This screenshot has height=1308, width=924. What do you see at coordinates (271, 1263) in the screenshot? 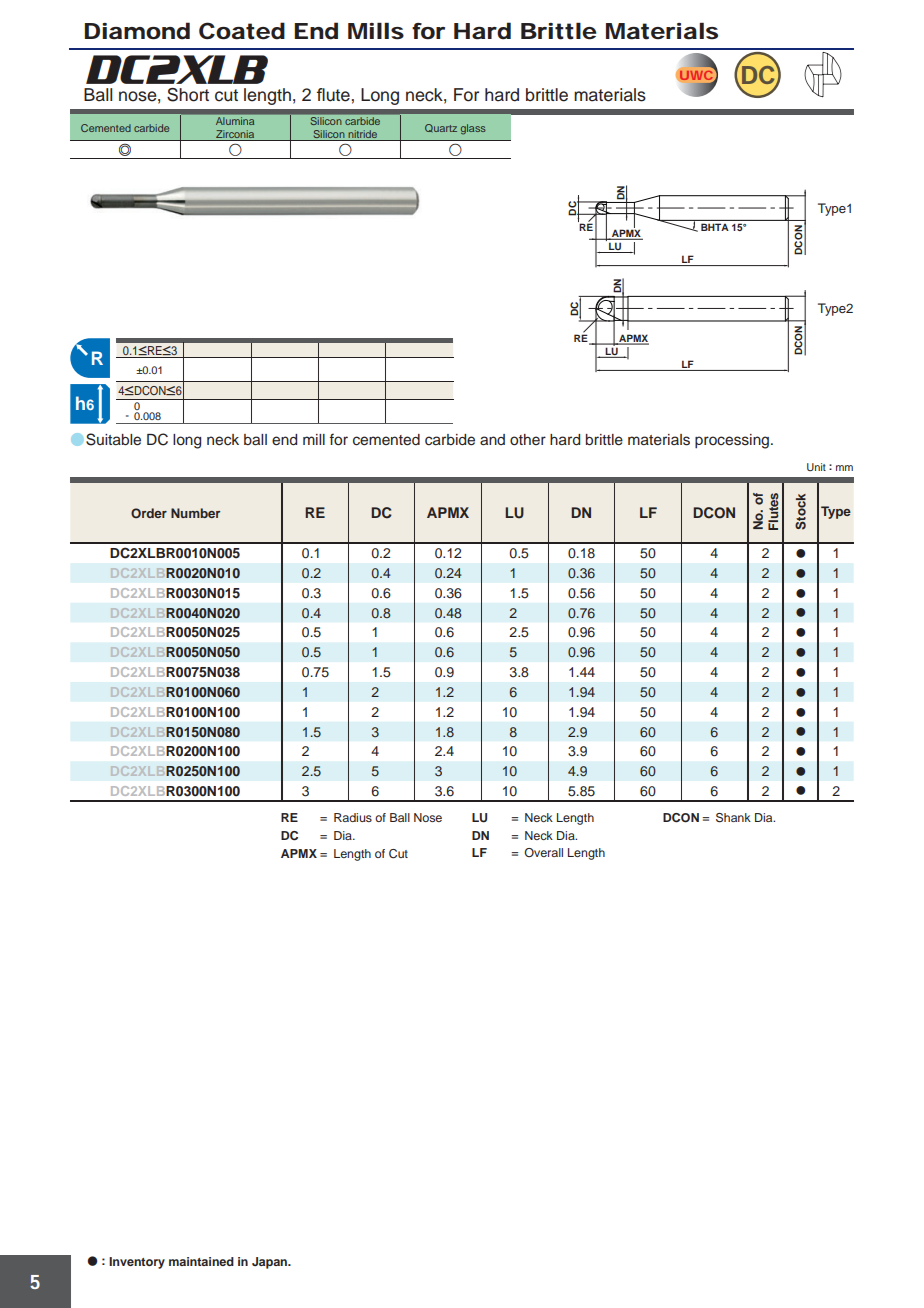
I see `Japan` at bounding box center [271, 1263].
